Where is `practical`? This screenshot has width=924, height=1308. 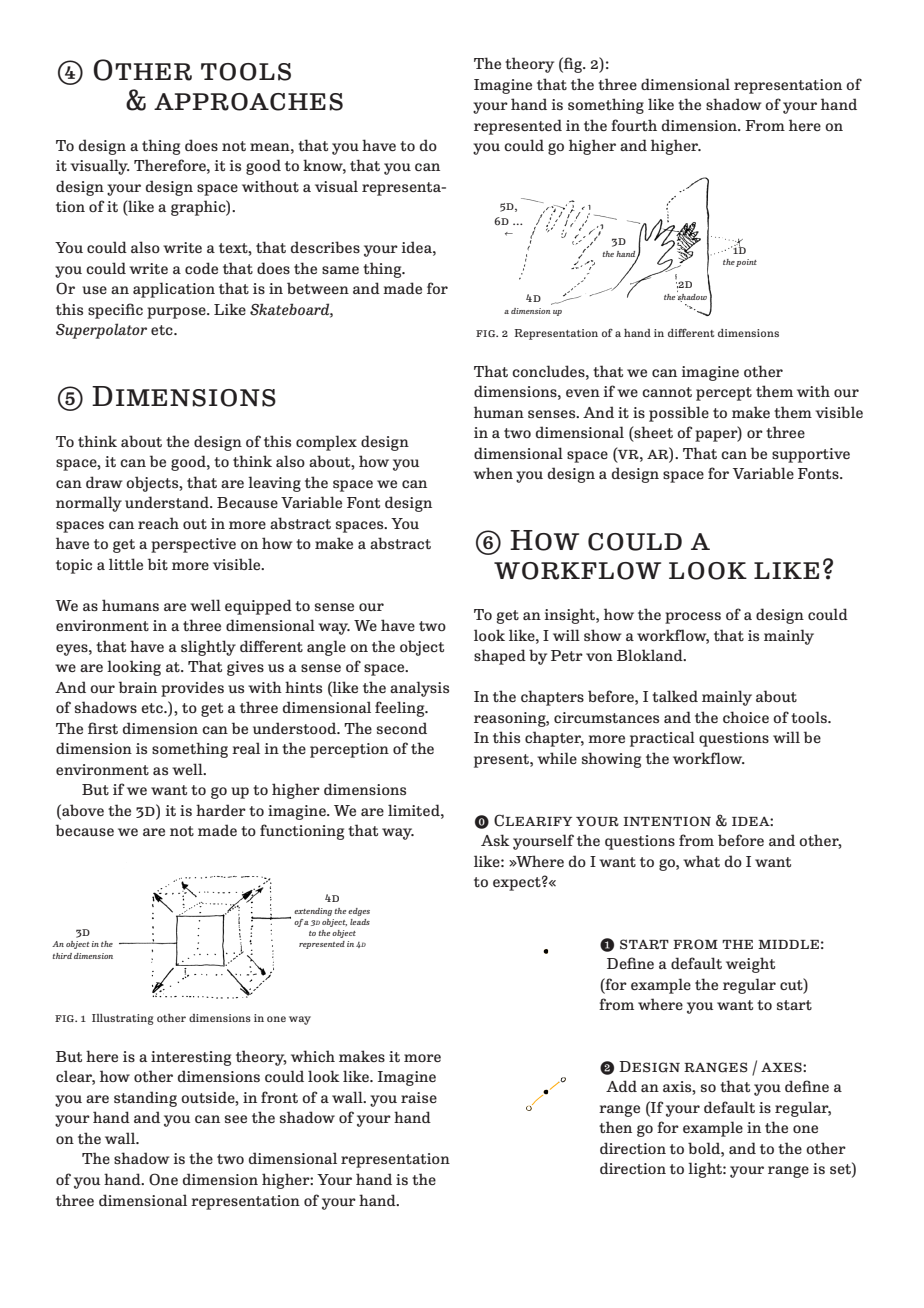 practical is located at coordinates (662, 739).
